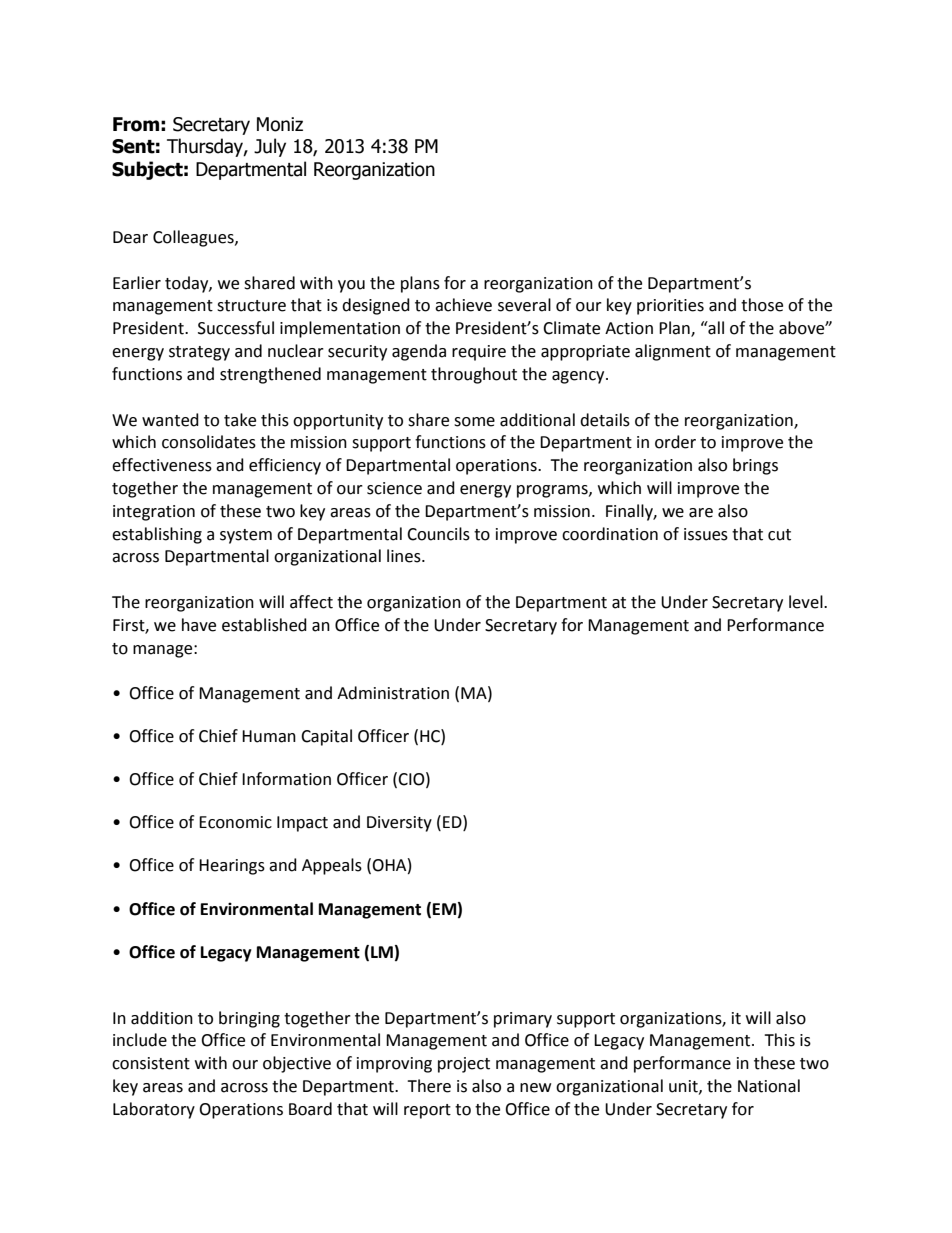 The image size is (952, 1233). I want to click on level, so click(807, 602).
